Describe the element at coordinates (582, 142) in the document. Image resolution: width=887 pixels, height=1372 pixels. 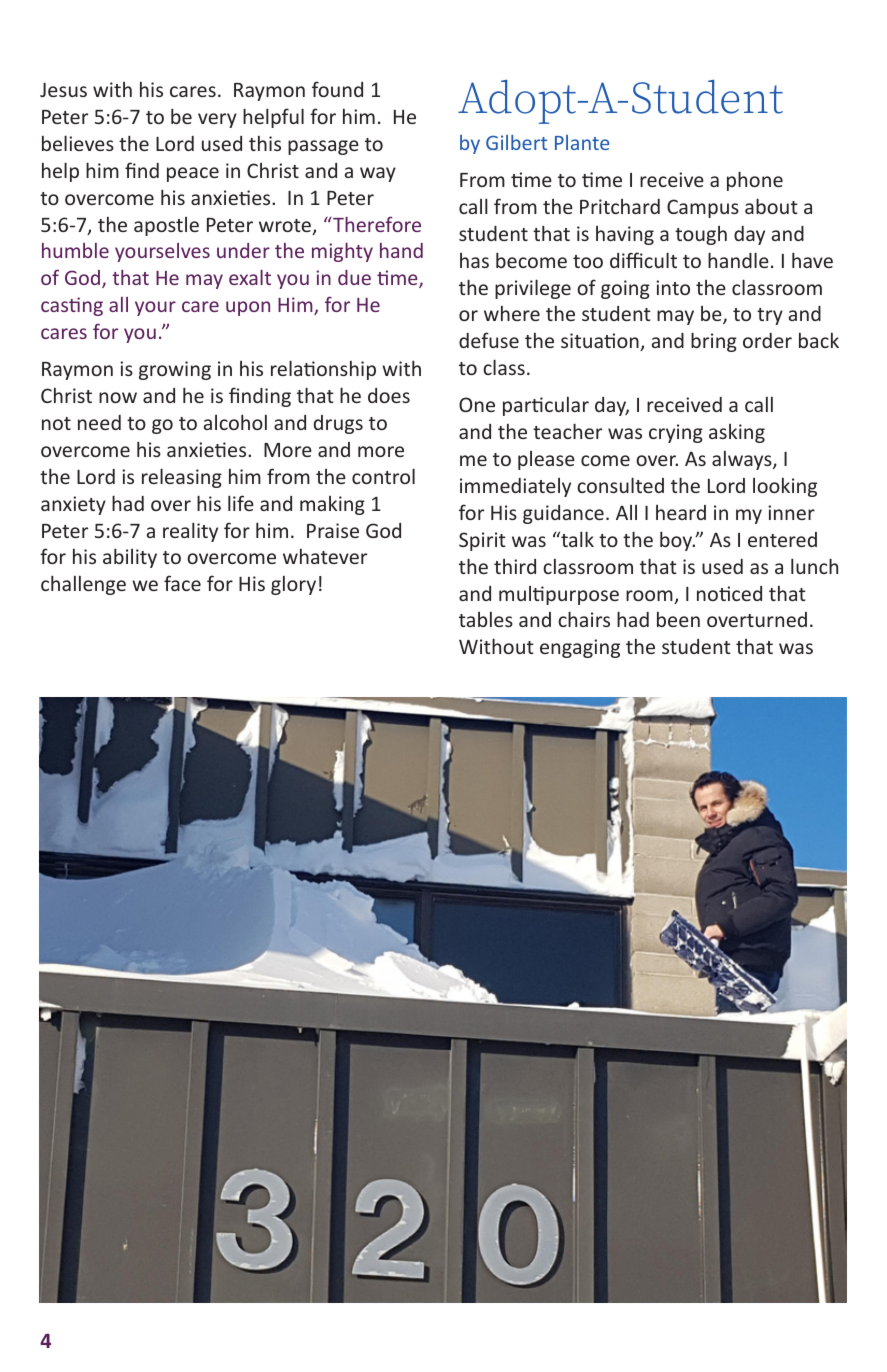
I see `Plante` at that location.
